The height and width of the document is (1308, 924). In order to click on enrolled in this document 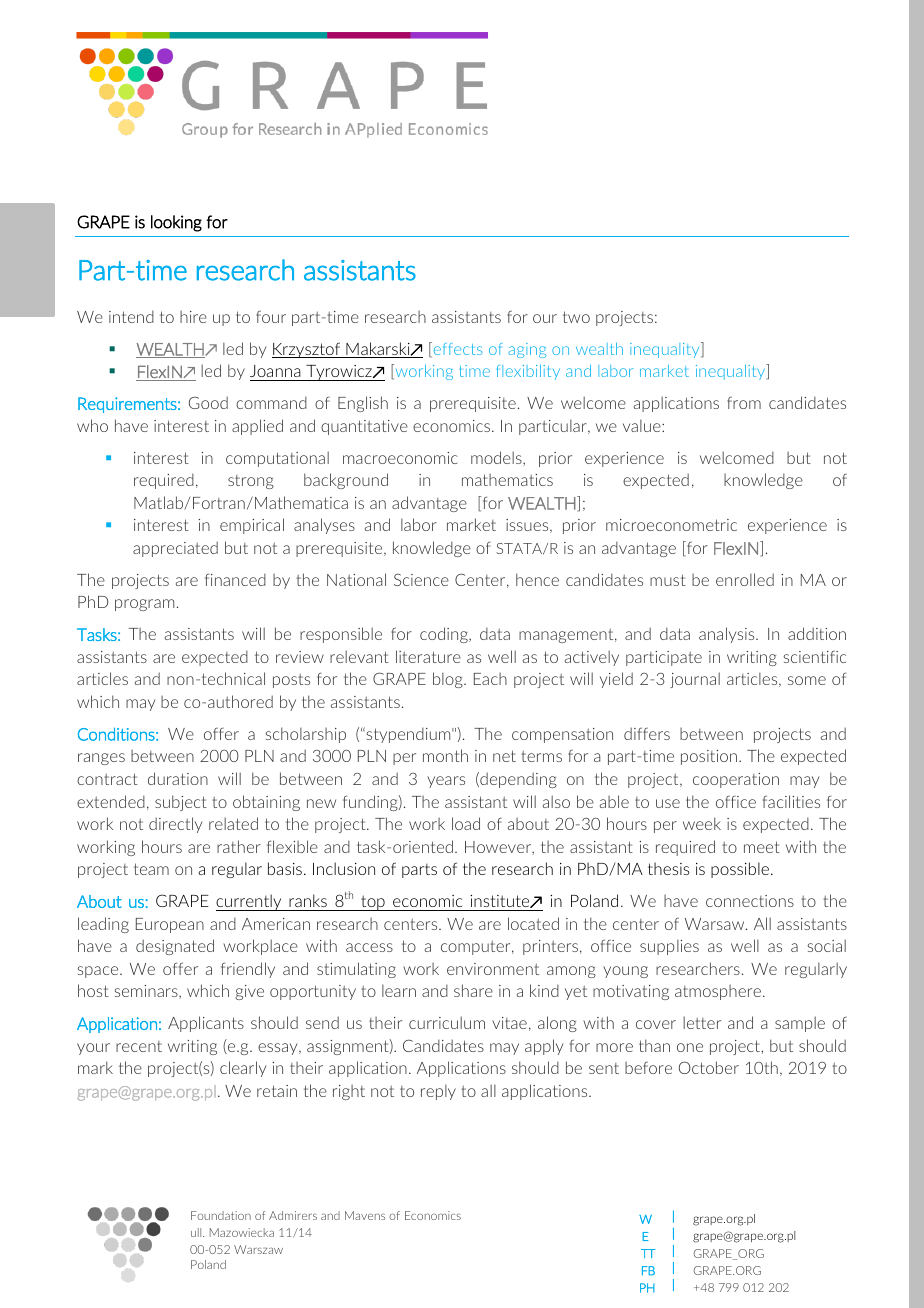, I will do `click(745, 579)`.
